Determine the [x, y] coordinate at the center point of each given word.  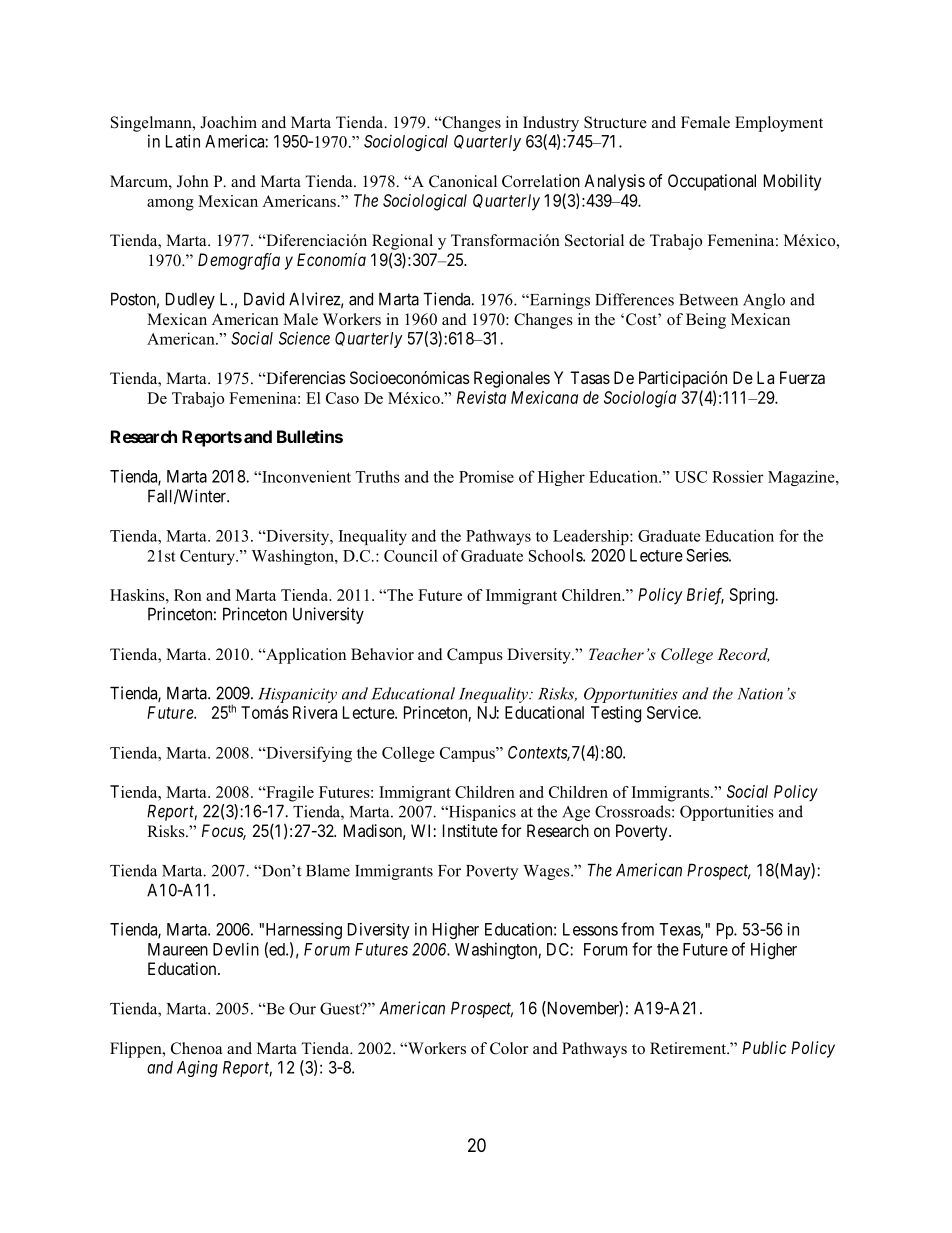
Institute [470, 830]
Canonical [463, 181]
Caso [342, 398]
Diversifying [308, 754]
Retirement [689, 1048]
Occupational [712, 182]
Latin [183, 141]
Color [509, 1048]
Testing [616, 714]
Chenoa [196, 1048]
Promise [486, 477]
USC [691, 477]
